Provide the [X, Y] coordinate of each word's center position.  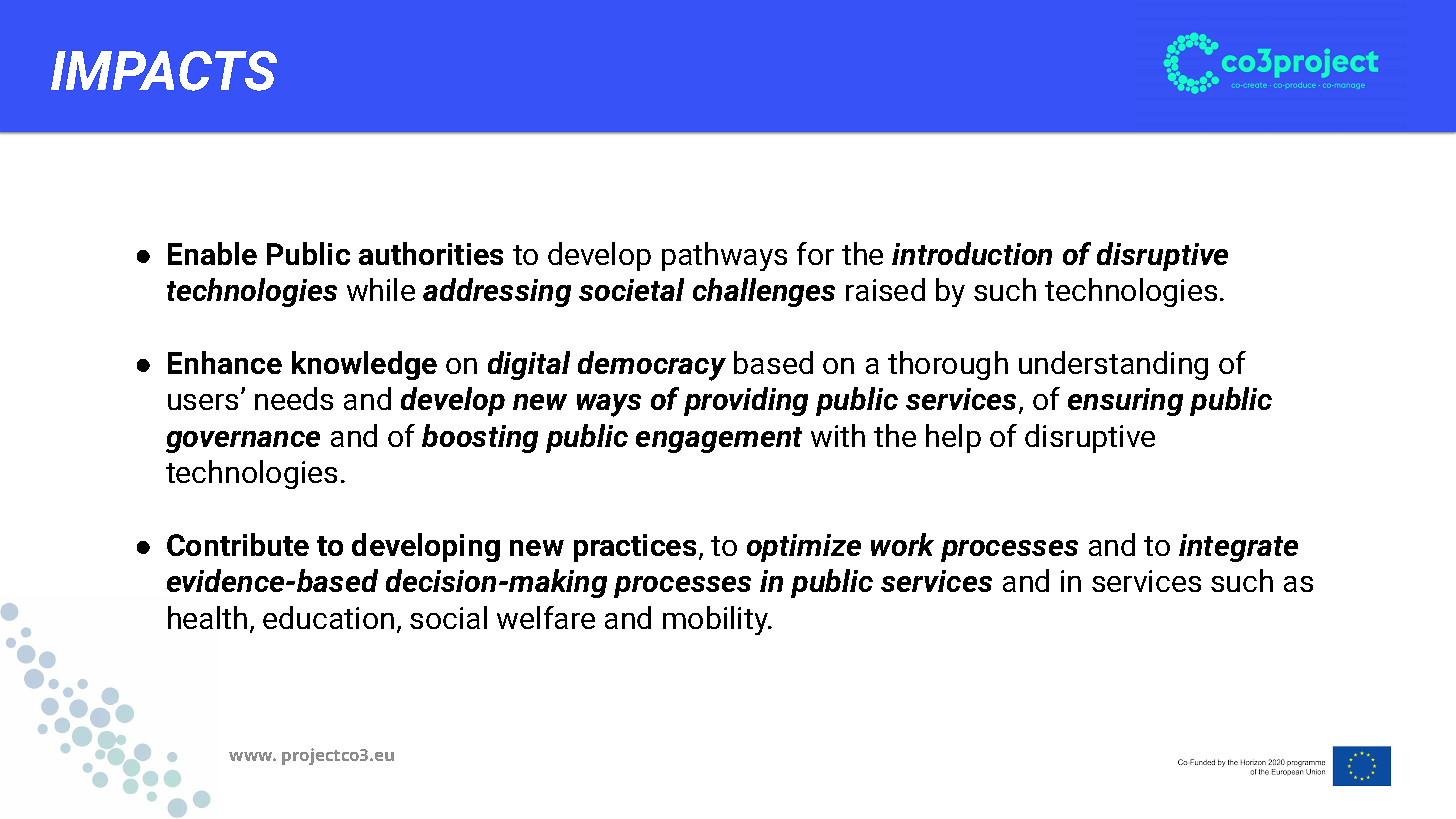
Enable [212, 253]
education [328, 617]
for [815, 253]
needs [294, 398]
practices [635, 548]
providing [746, 401]
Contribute [238, 544]
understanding [1113, 365]
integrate [1238, 548]
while [381, 289]
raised [885, 289]
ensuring [1125, 402]
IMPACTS [164, 71]
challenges [764, 292]
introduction [972, 253]
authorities [431, 253]
